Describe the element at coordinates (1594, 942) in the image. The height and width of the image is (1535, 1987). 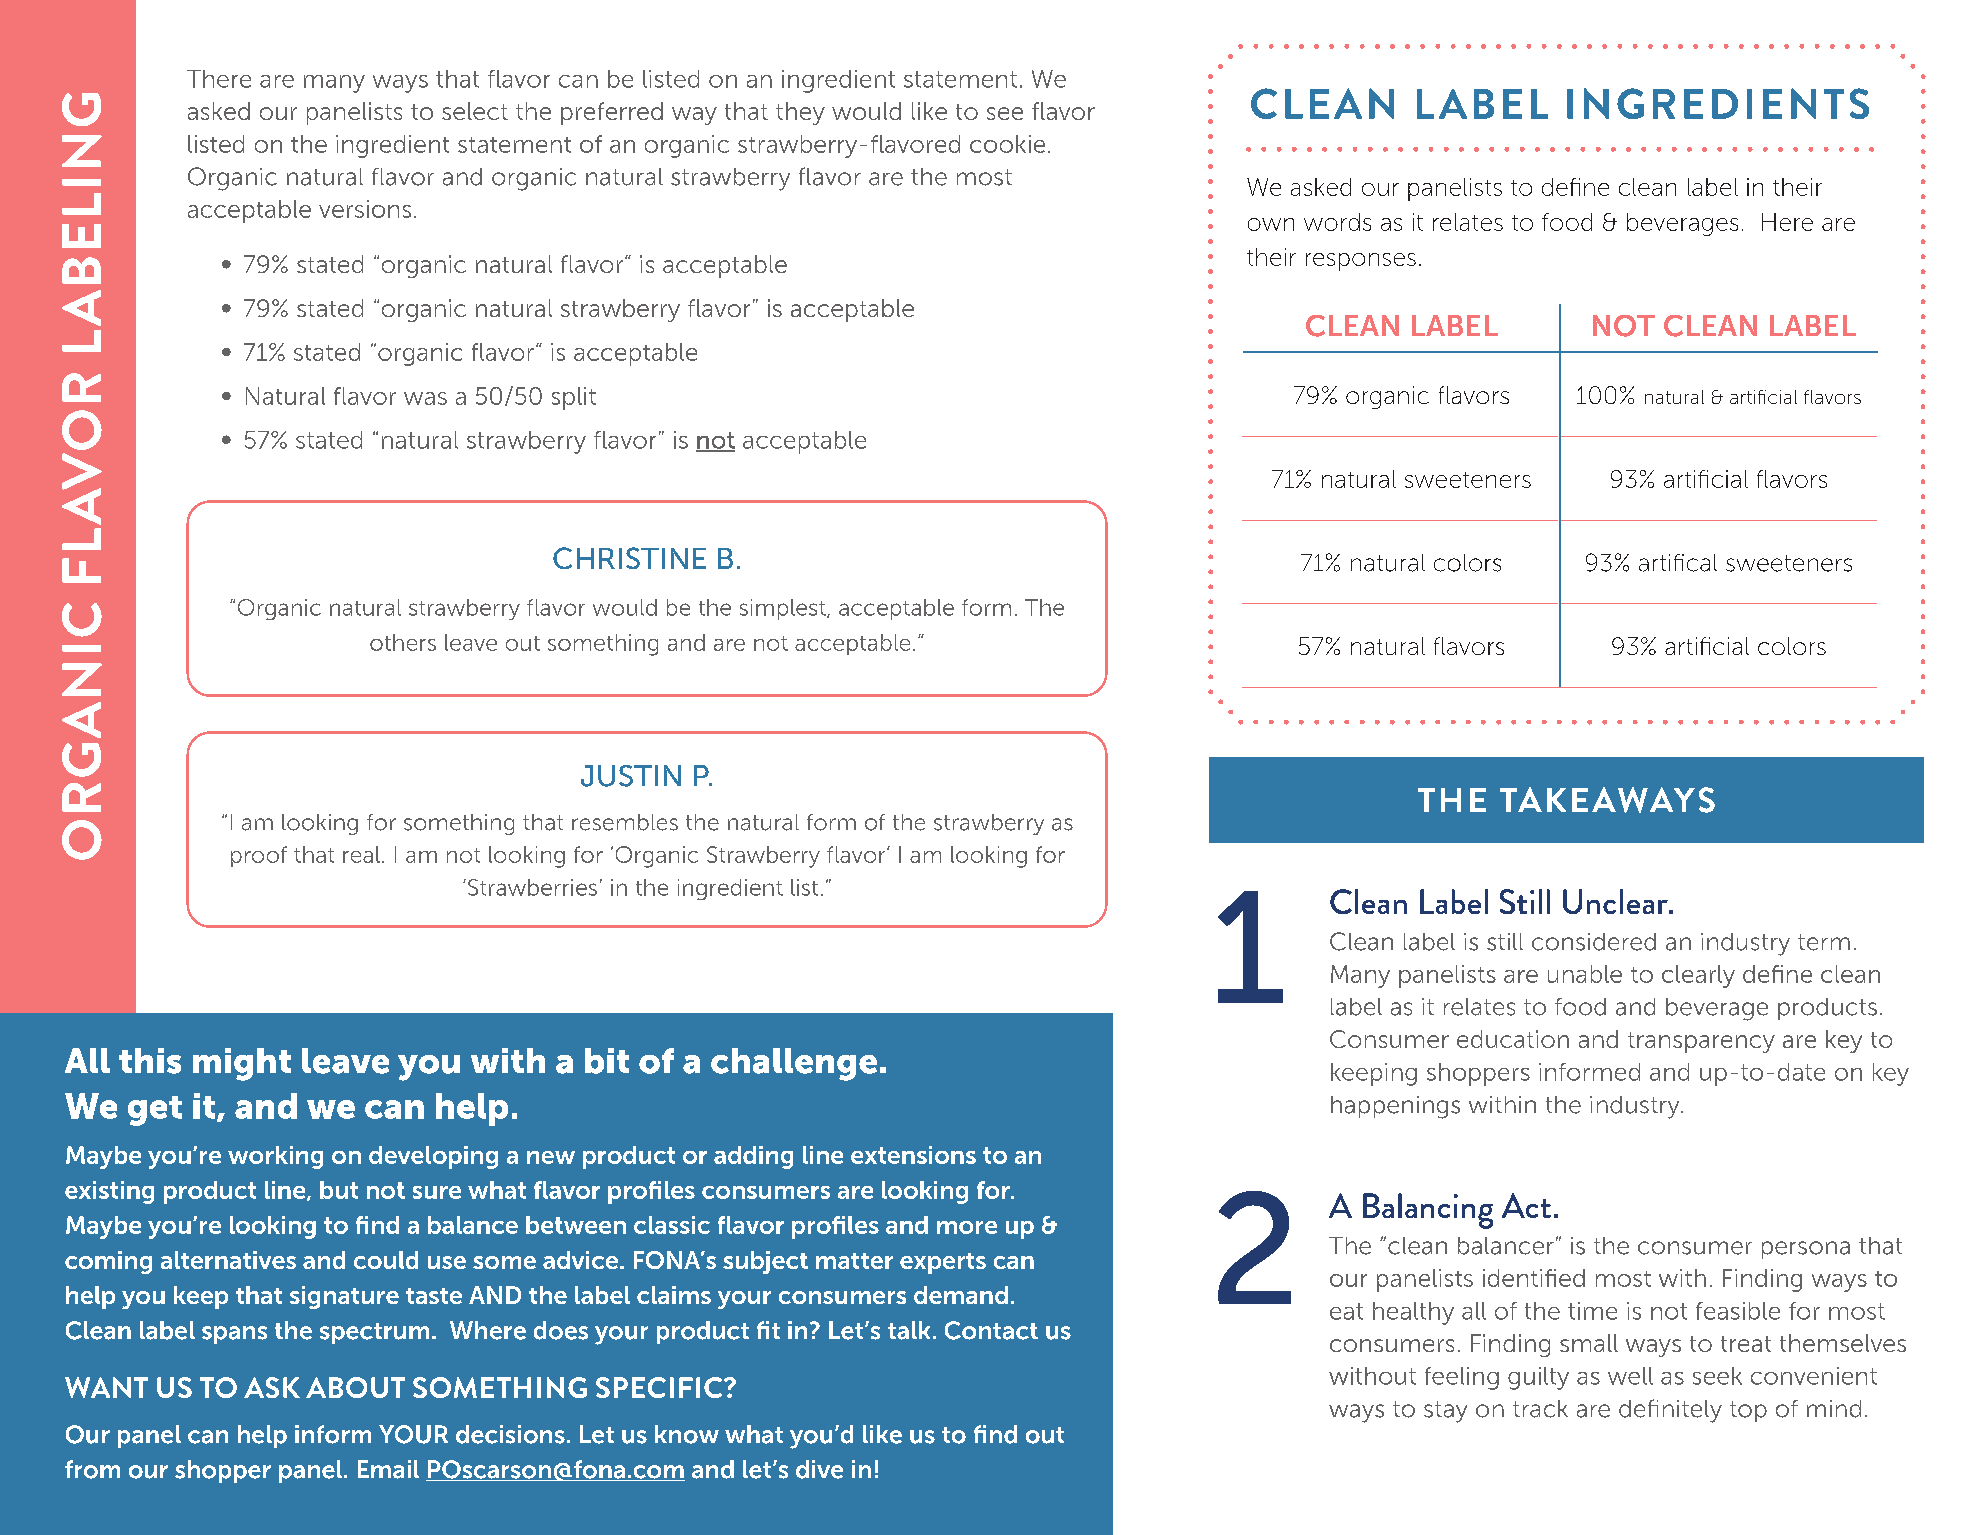
I see `considered` at that location.
